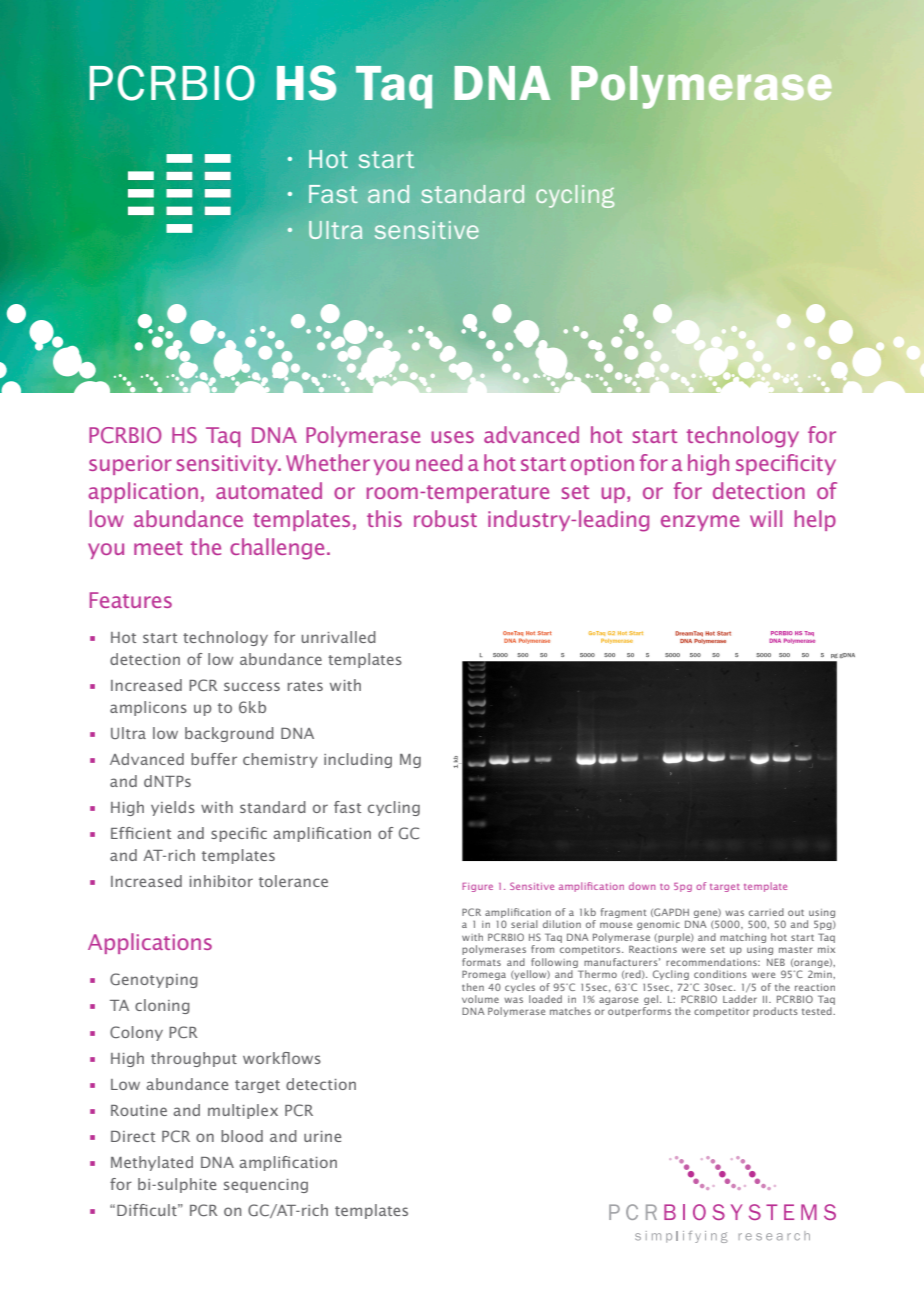 The image size is (924, 1308). I want to click on sensitivity, so click(228, 465).
